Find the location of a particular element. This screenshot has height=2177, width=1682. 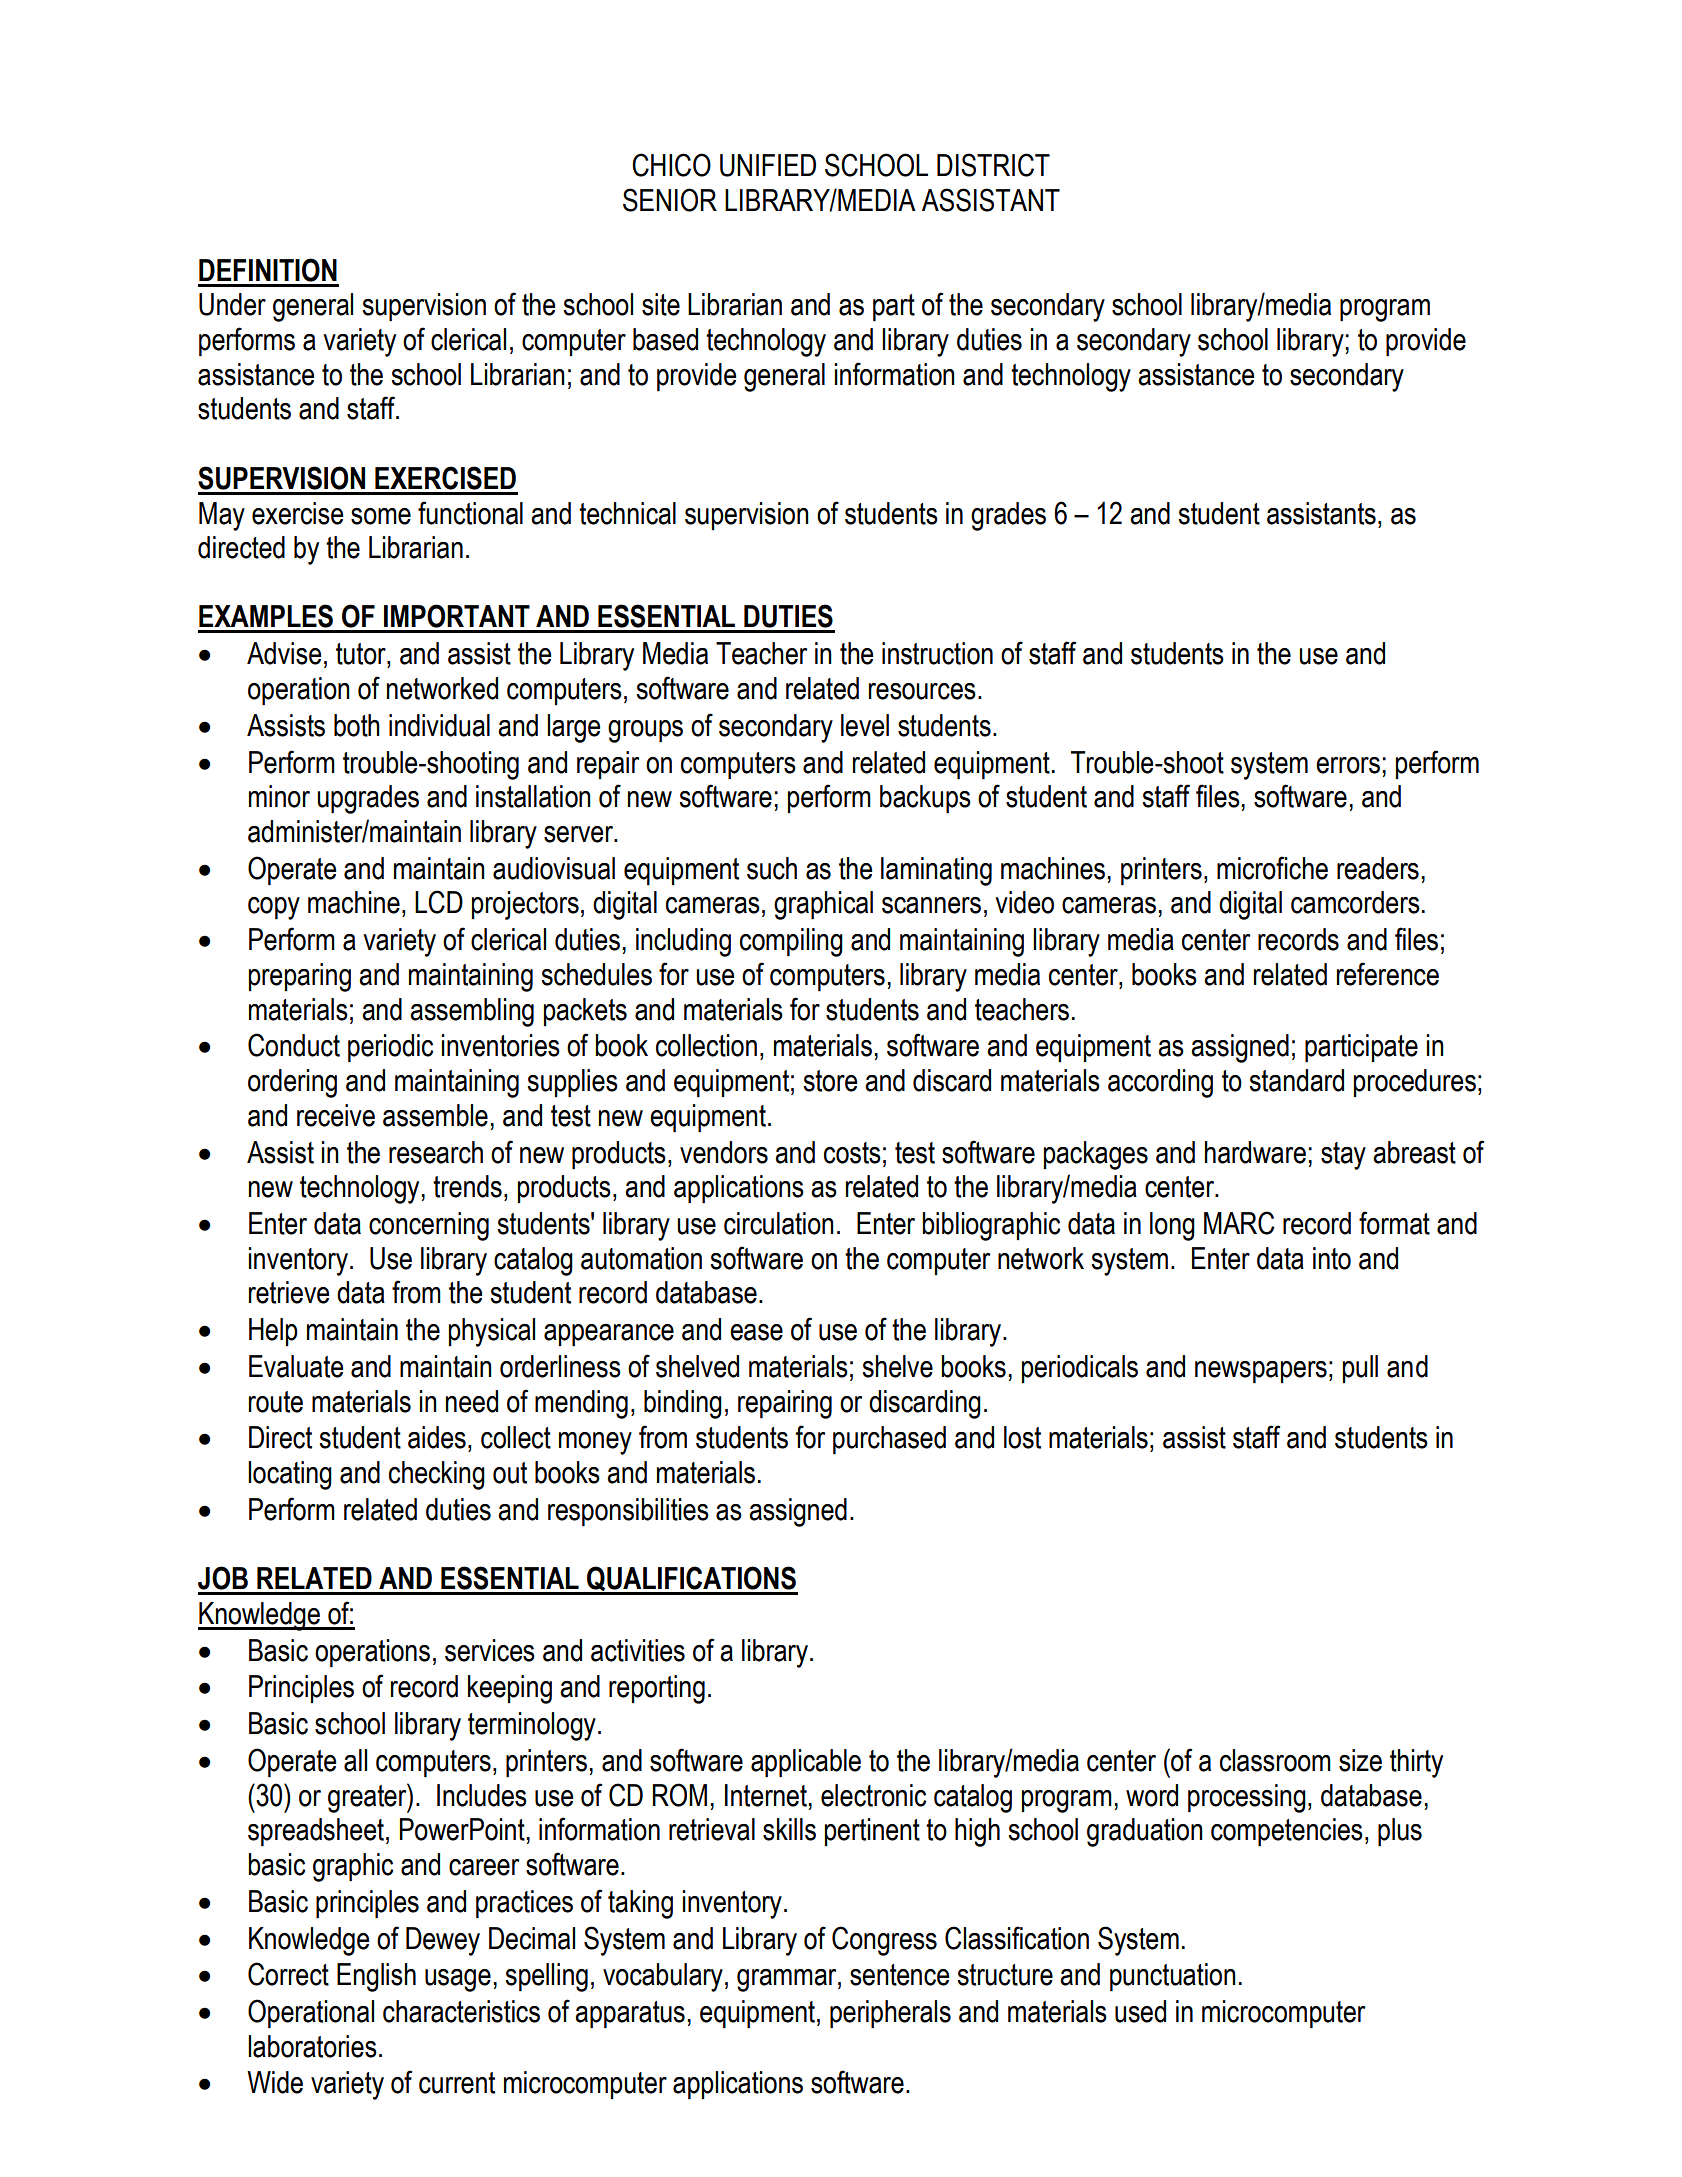

aides is located at coordinates (437, 1437).
